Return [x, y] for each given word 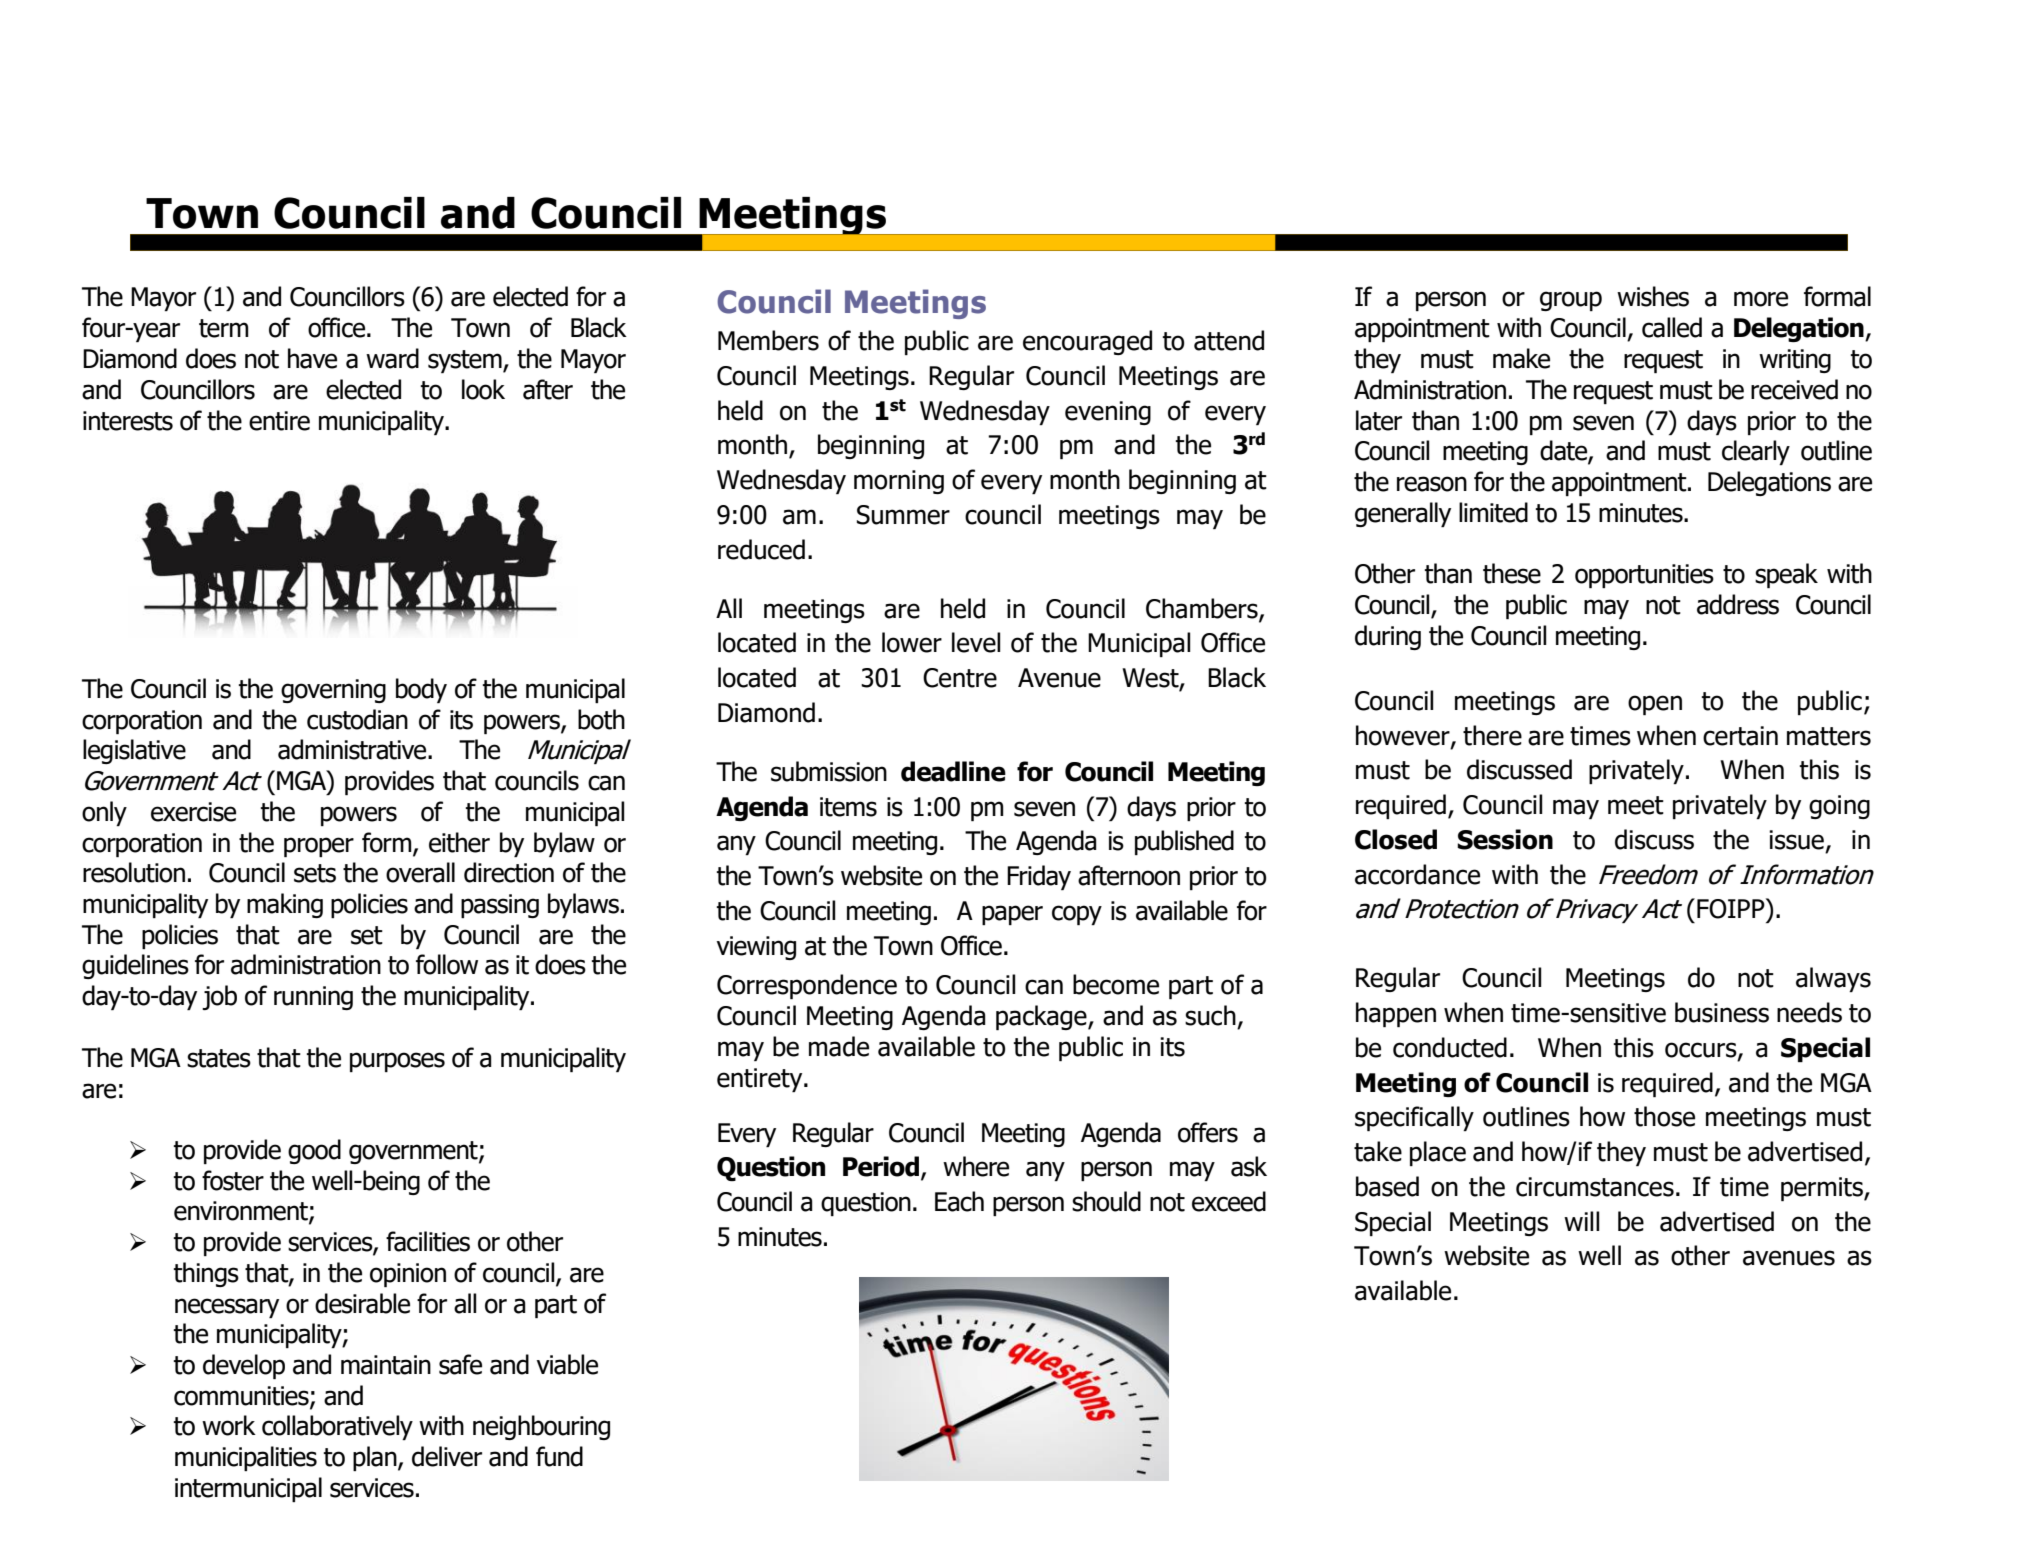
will [1581, 1221]
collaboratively [337, 1427]
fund [559, 1456]
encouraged [1087, 342]
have [312, 358]
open [1655, 705]
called [1672, 327]
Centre [960, 678]
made [839, 1046]
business [1722, 1012]
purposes [397, 1062]
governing [333, 691]
